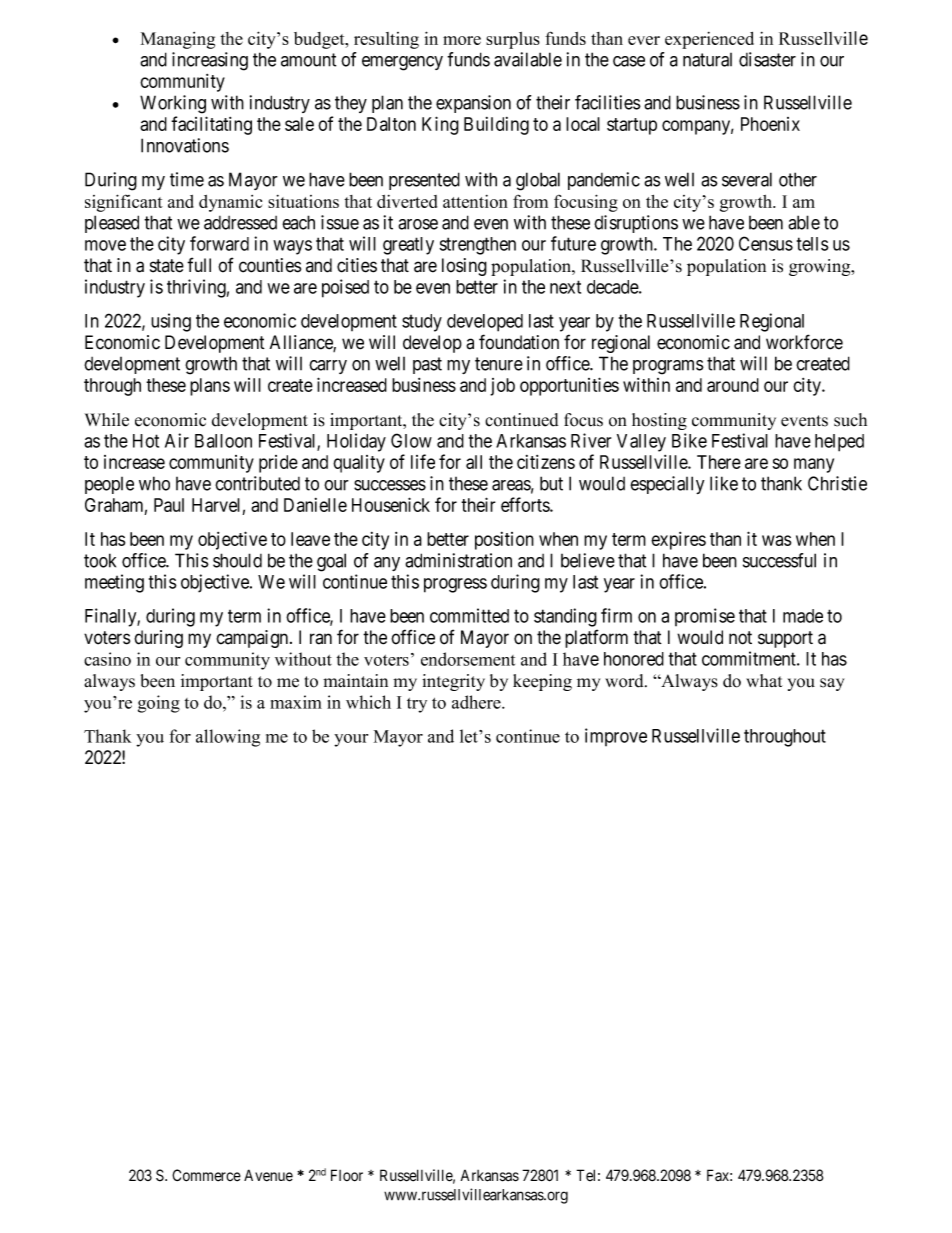  What do you see at coordinates (803, 616) in the screenshot?
I see `made` at bounding box center [803, 616].
